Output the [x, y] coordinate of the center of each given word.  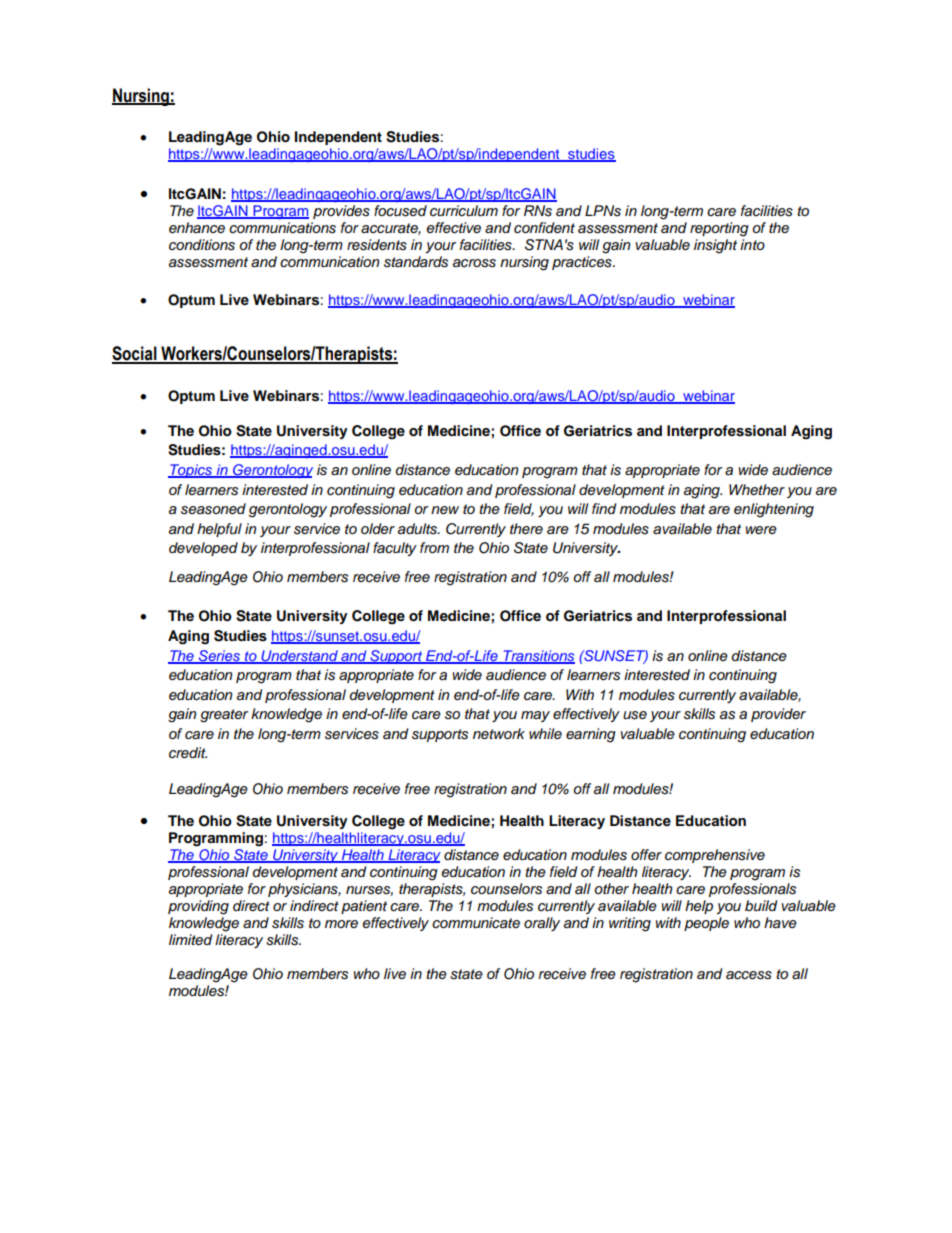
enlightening [774, 510]
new [445, 510]
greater [224, 716]
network [499, 733]
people [706, 924]
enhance [197, 228]
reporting [719, 229]
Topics [191, 471]
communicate [476, 923]
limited [190, 939]
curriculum [464, 211]
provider [778, 715]
